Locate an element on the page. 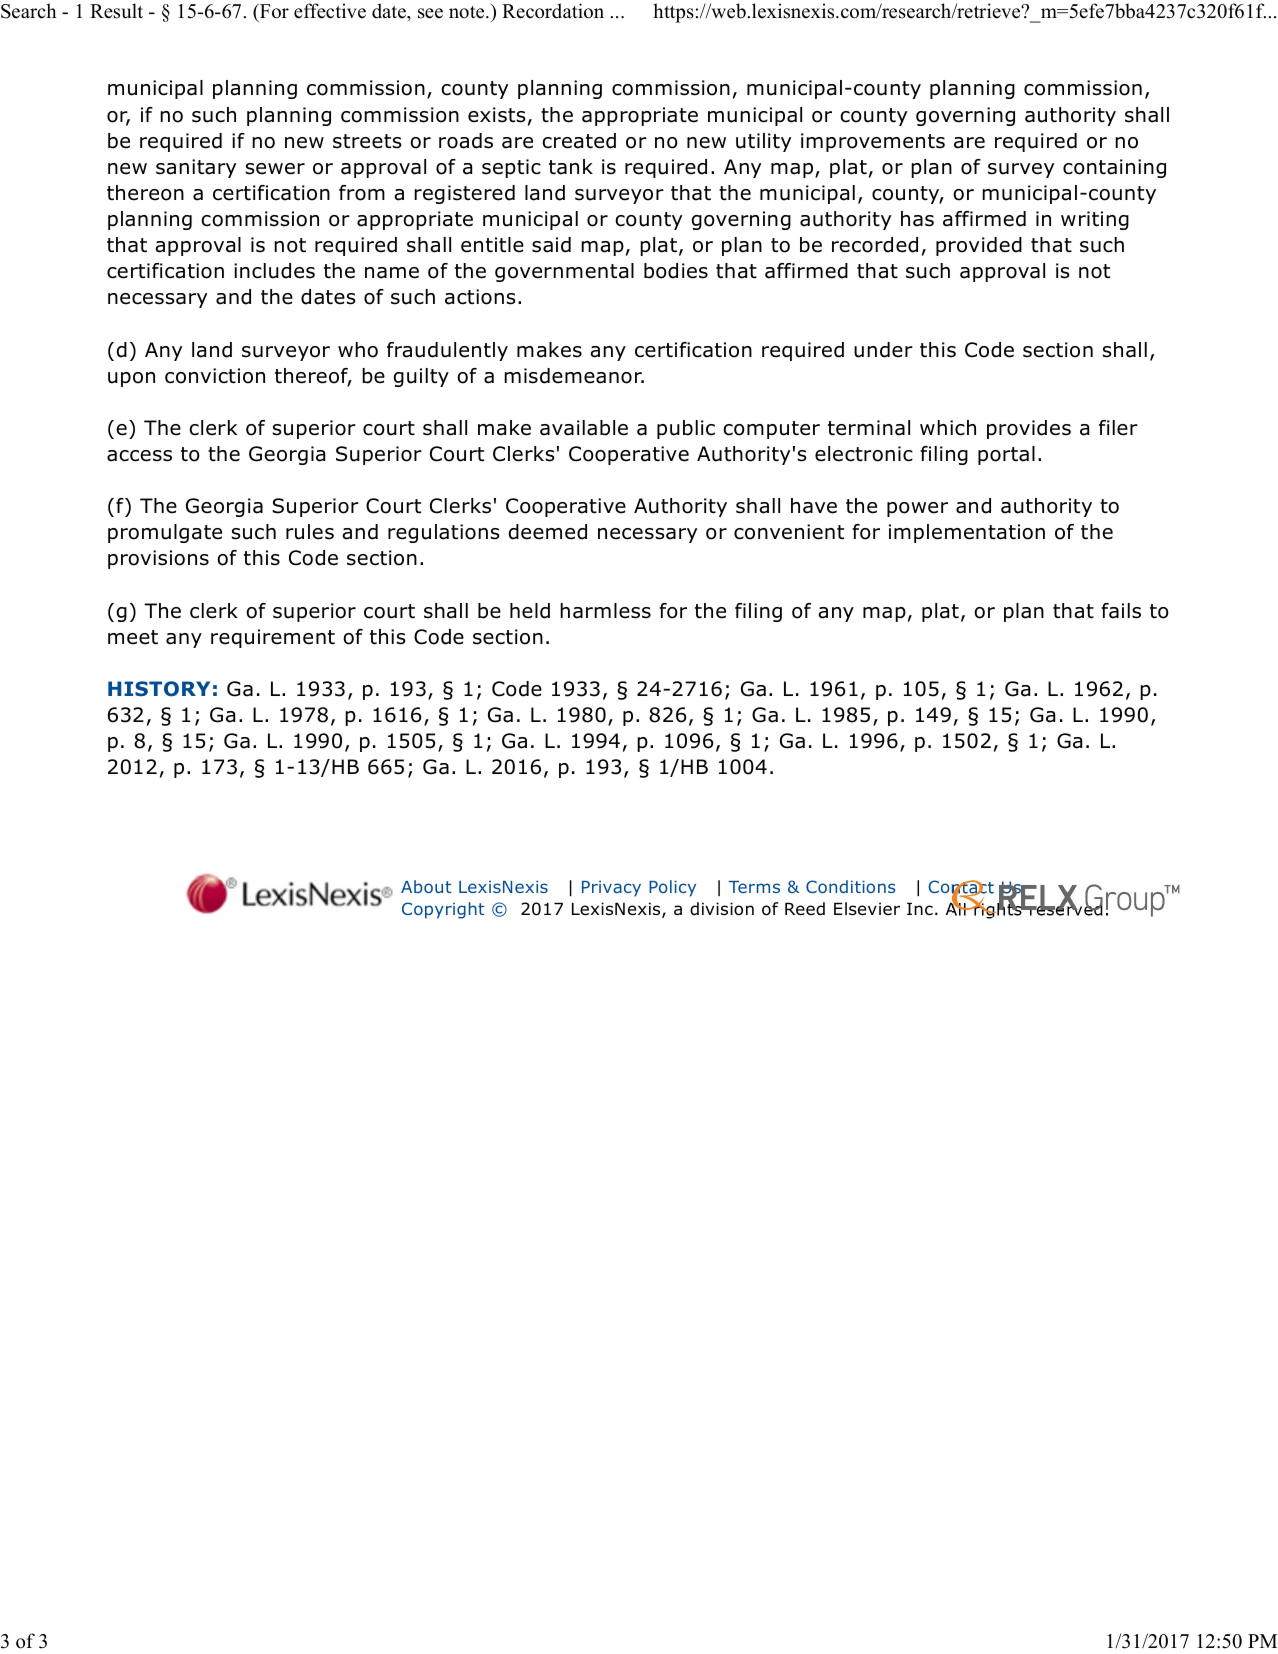 This document has width=1278, height=1654. note is located at coordinates (468, 12).
